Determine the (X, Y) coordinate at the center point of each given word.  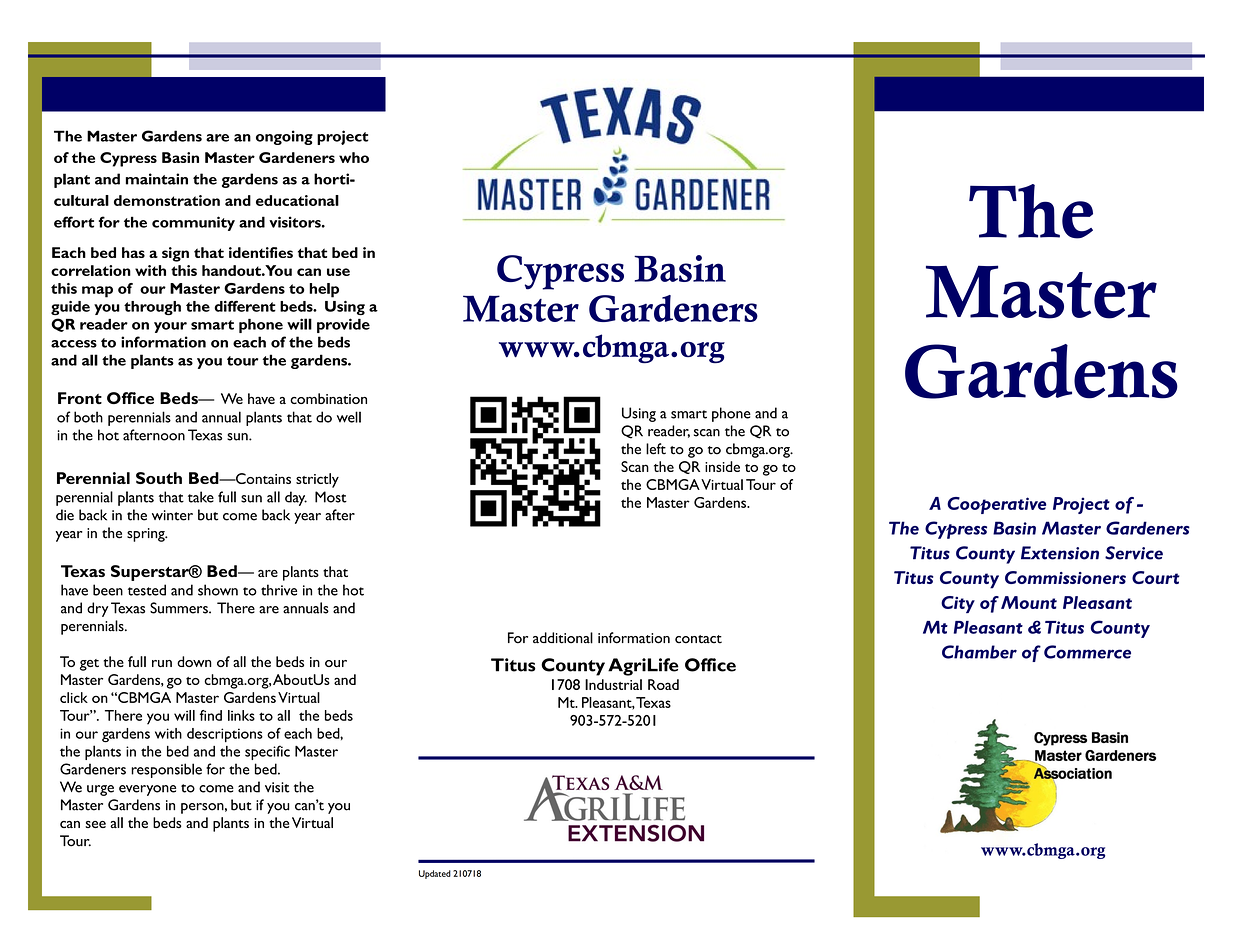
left (656, 449)
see (95, 824)
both (88, 417)
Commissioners (1065, 577)
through (152, 308)
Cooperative (996, 505)
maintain (157, 179)
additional (563, 638)
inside (722, 466)
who (354, 157)
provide (343, 325)
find (211, 715)
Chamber (979, 652)
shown (218, 590)
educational (297, 200)
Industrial (613, 684)
